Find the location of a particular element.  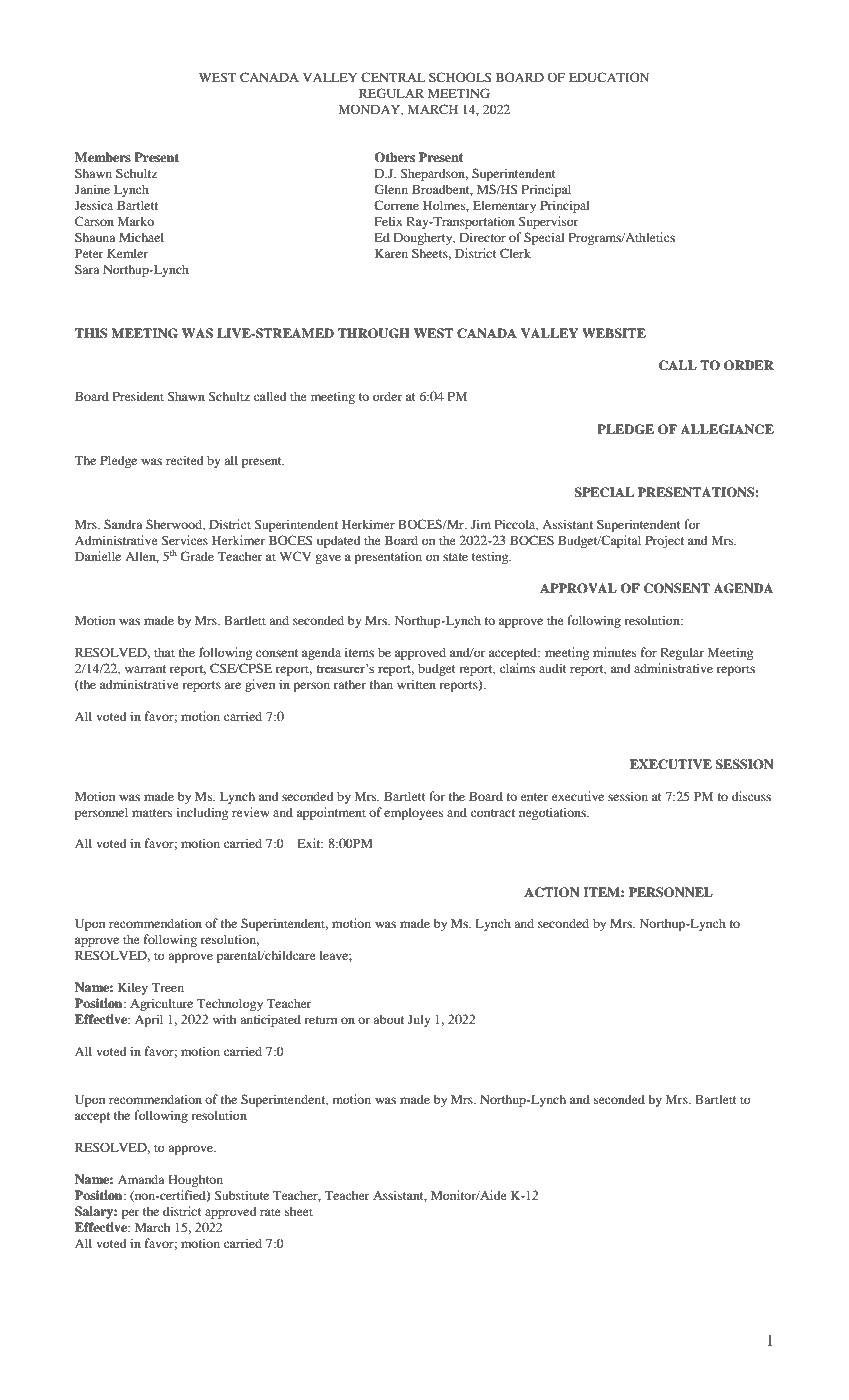

minutes is located at coordinates (615, 652).
